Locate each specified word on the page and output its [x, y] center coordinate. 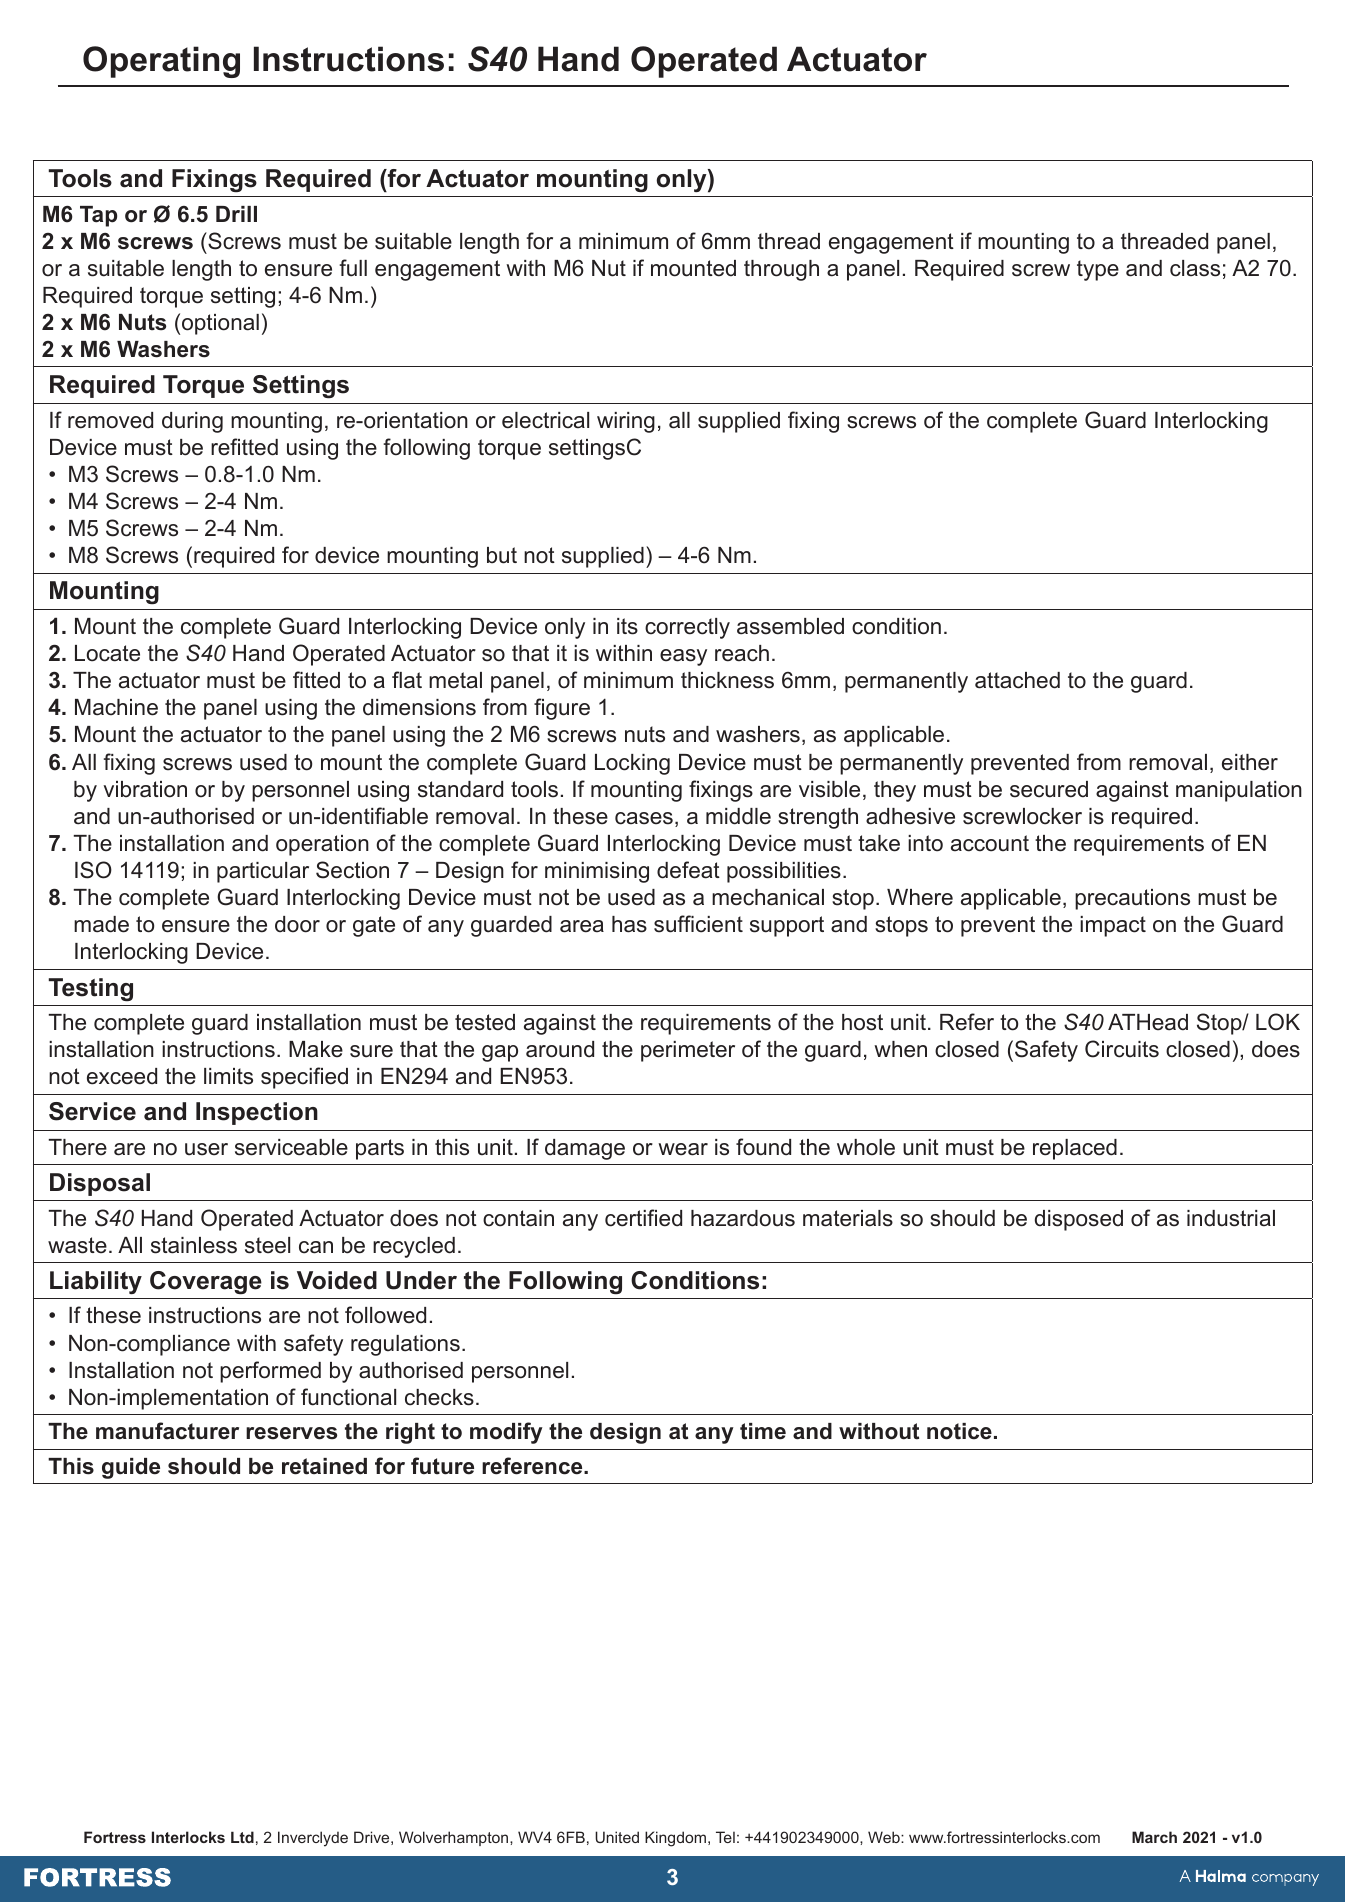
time [763, 1431]
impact [1113, 926]
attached [1017, 680]
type [1098, 270]
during [192, 422]
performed [270, 1372]
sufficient [698, 924]
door [297, 924]
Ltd [242, 1837]
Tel [725, 1837]
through [781, 270]
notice [959, 1431]
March [1154, 1837]
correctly [687, 628]
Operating [161, 62]
